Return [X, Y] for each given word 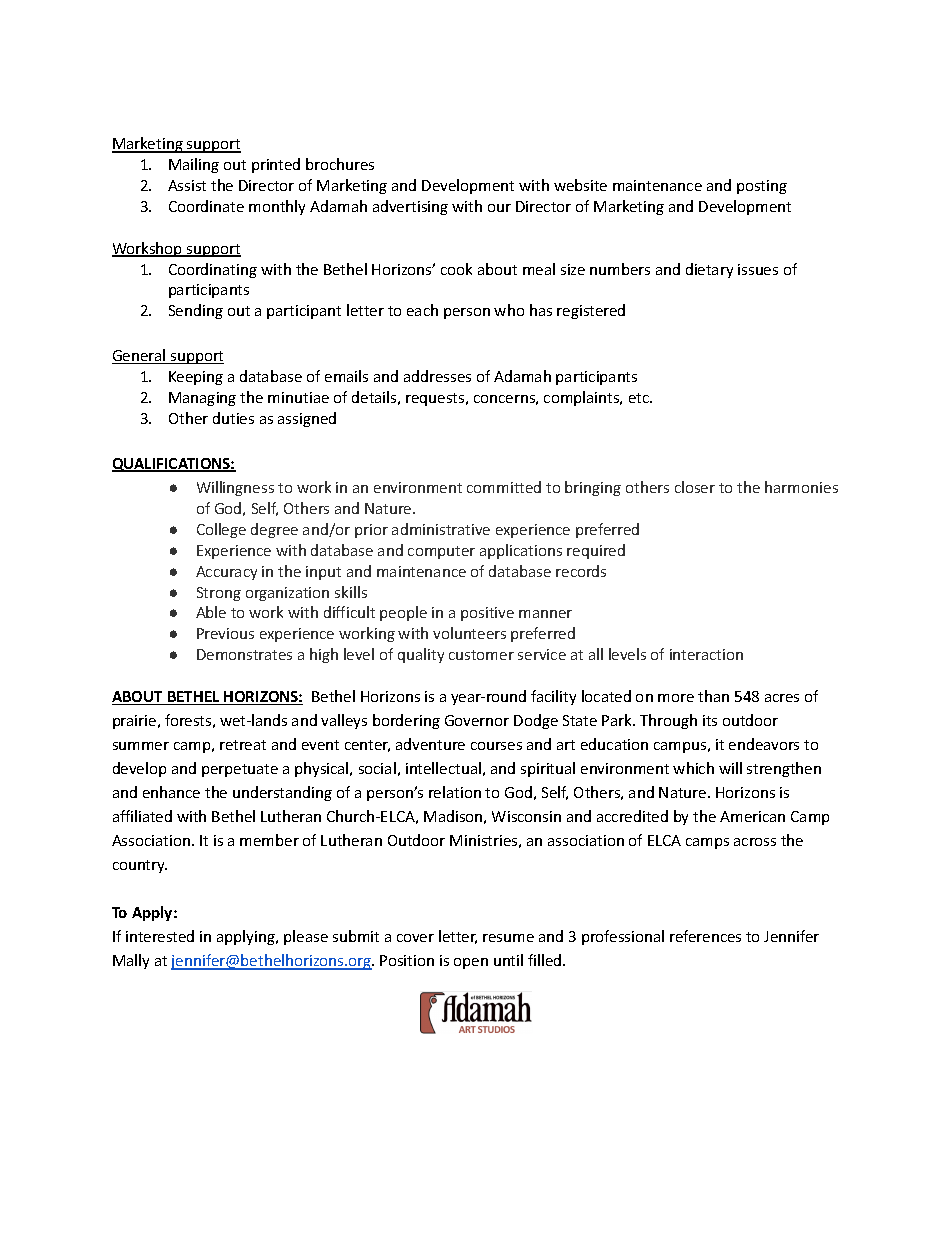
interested [160, 936]
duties [233, 418]
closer [695, 487]
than [713, 696]
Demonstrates [244, 654]
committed [504, 487]
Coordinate [206, 206]
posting [762, 187]
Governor [477, 720]
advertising [410, 207]
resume [508, 938]
